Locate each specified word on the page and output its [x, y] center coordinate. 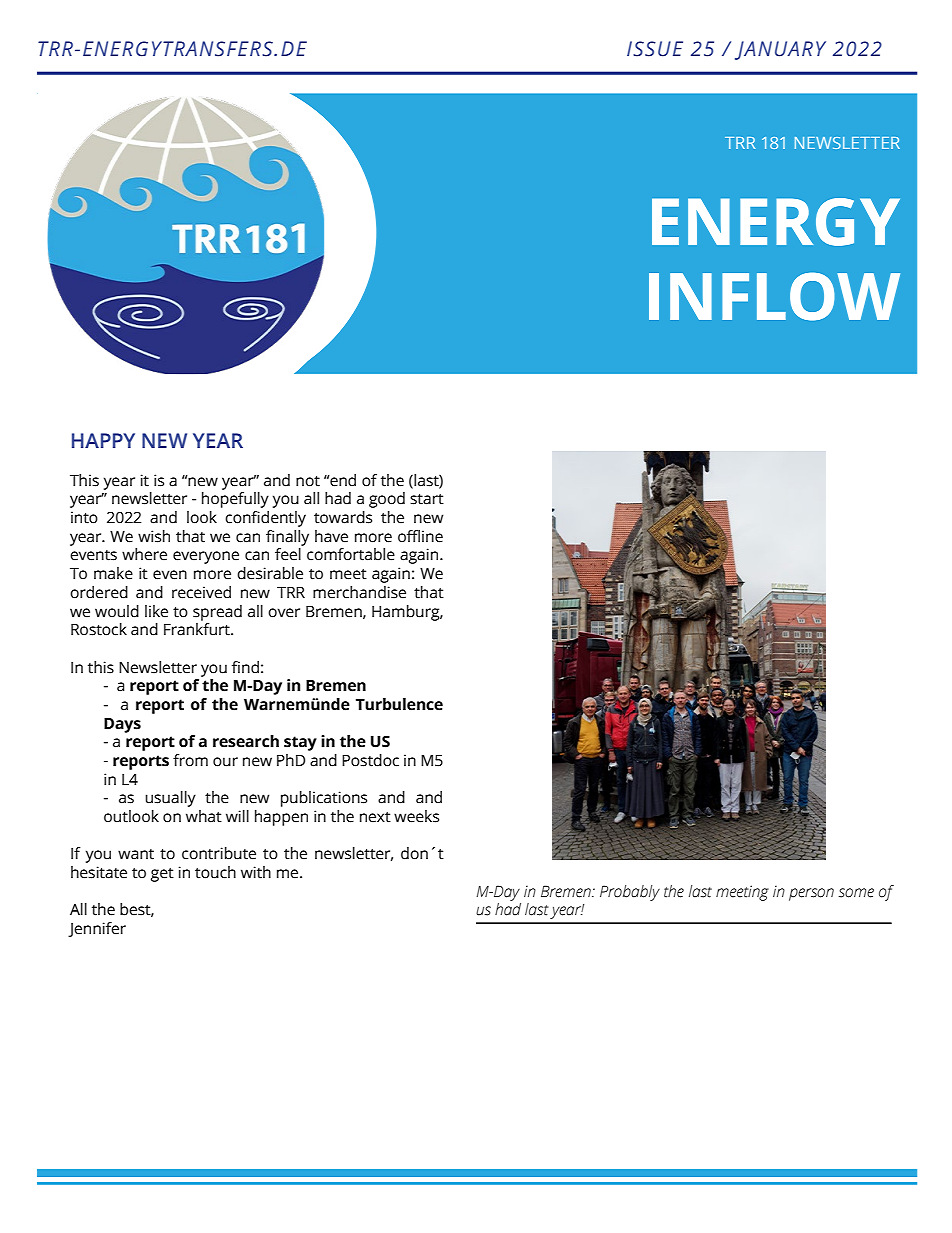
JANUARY [780, 50]
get [162, 875]
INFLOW [774, 296]
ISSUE [655, 49]
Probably [630, 893]
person [811, 894]
